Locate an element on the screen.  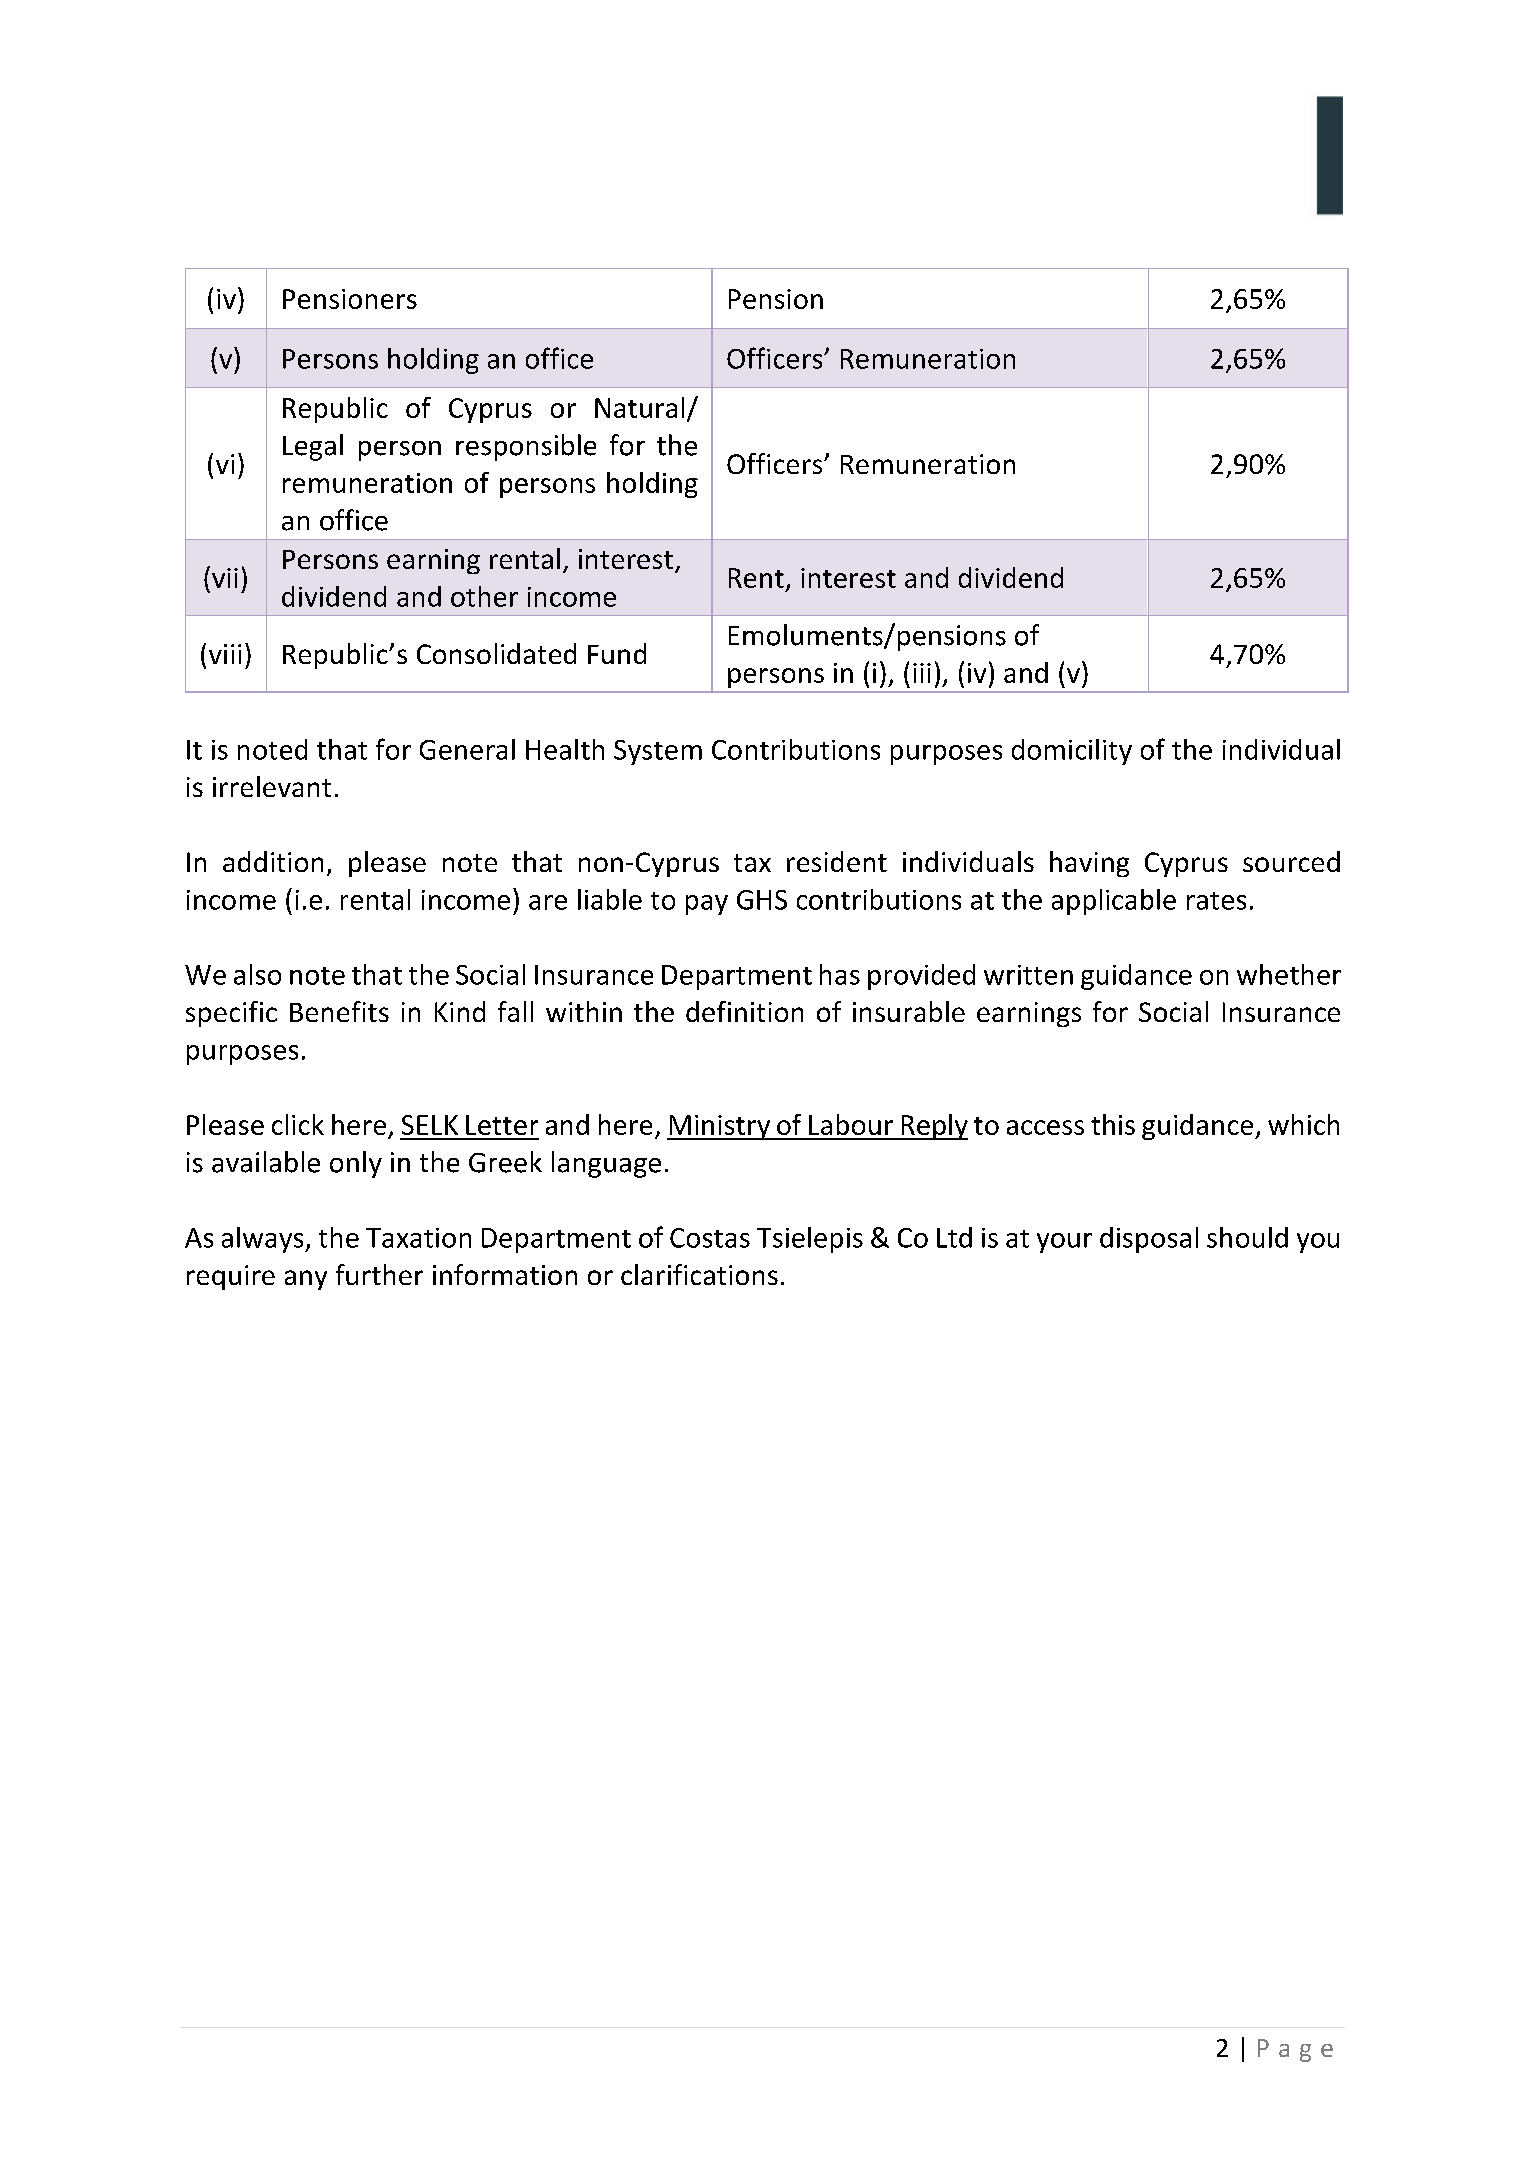
Benefits is located at coordinates (339, 1011).
